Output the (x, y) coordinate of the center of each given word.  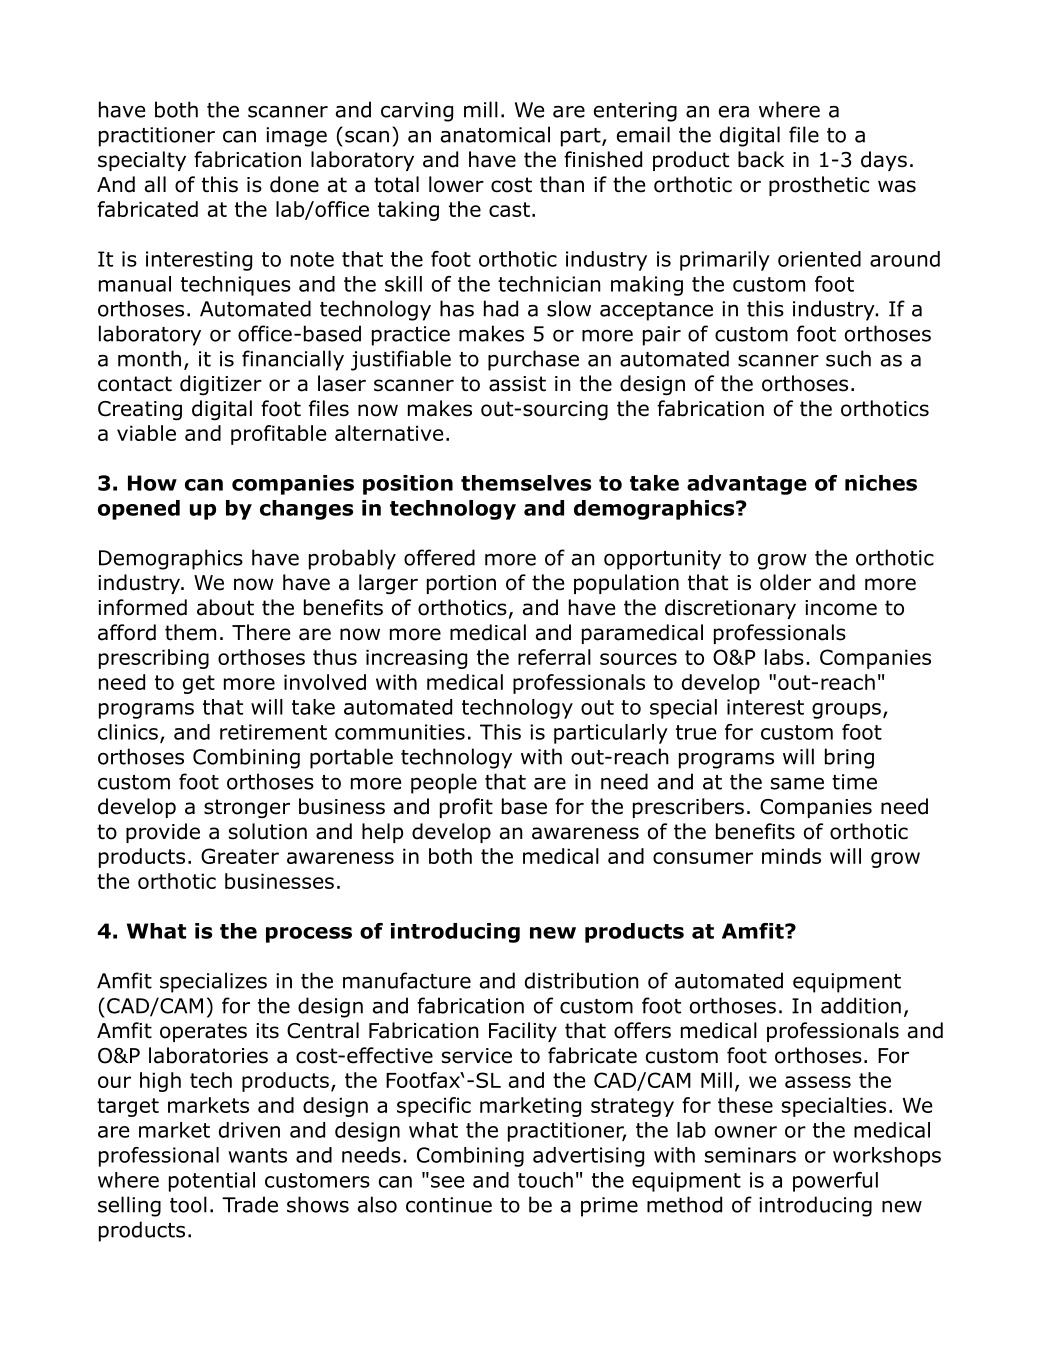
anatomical (495, 134)
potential (212, 1182)
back (761, 159)
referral (554, 657)
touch (545, 1180)
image (296, 137)
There (261, 632)
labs (784, 657)
